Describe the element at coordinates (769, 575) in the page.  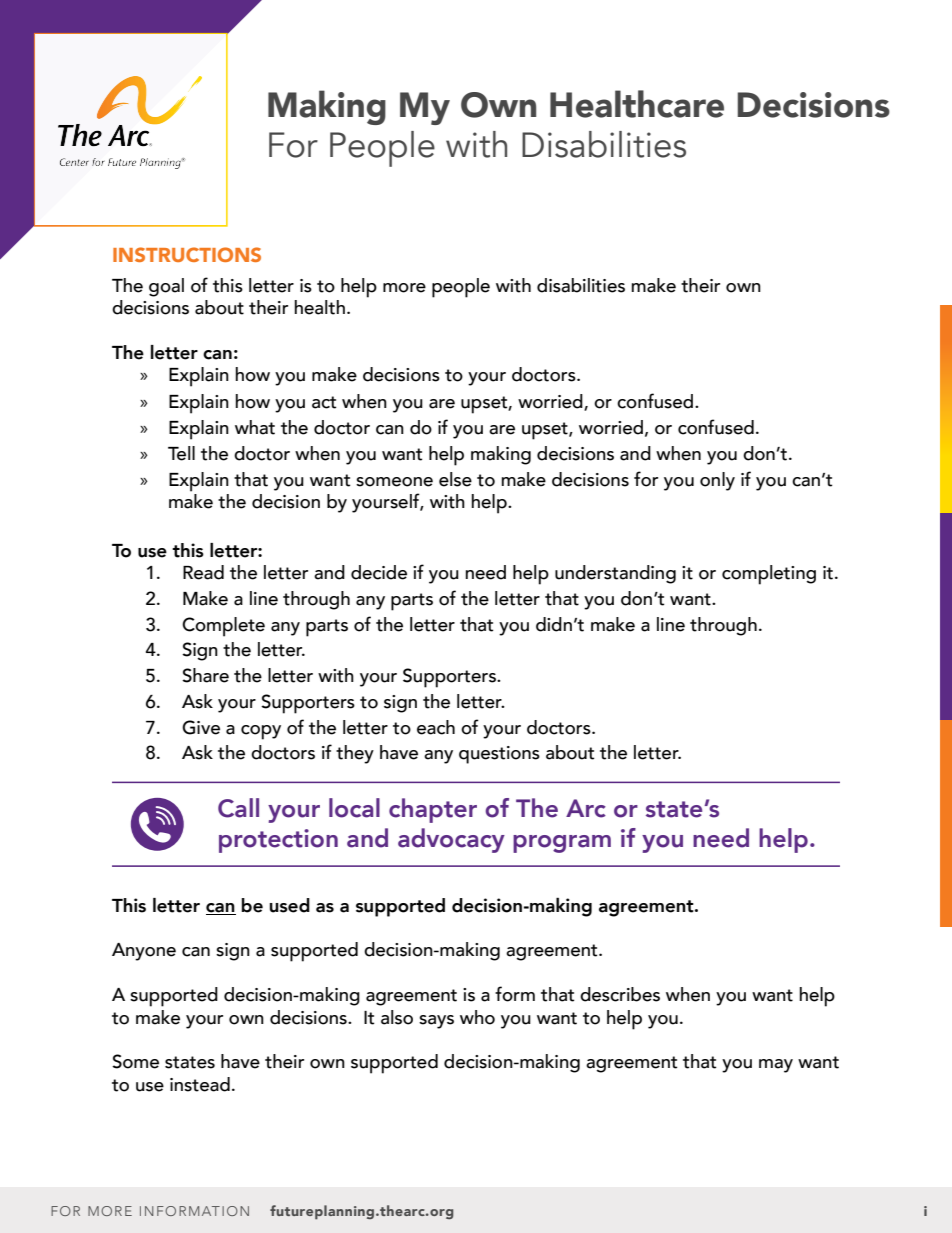
I see `completing` at that location.
